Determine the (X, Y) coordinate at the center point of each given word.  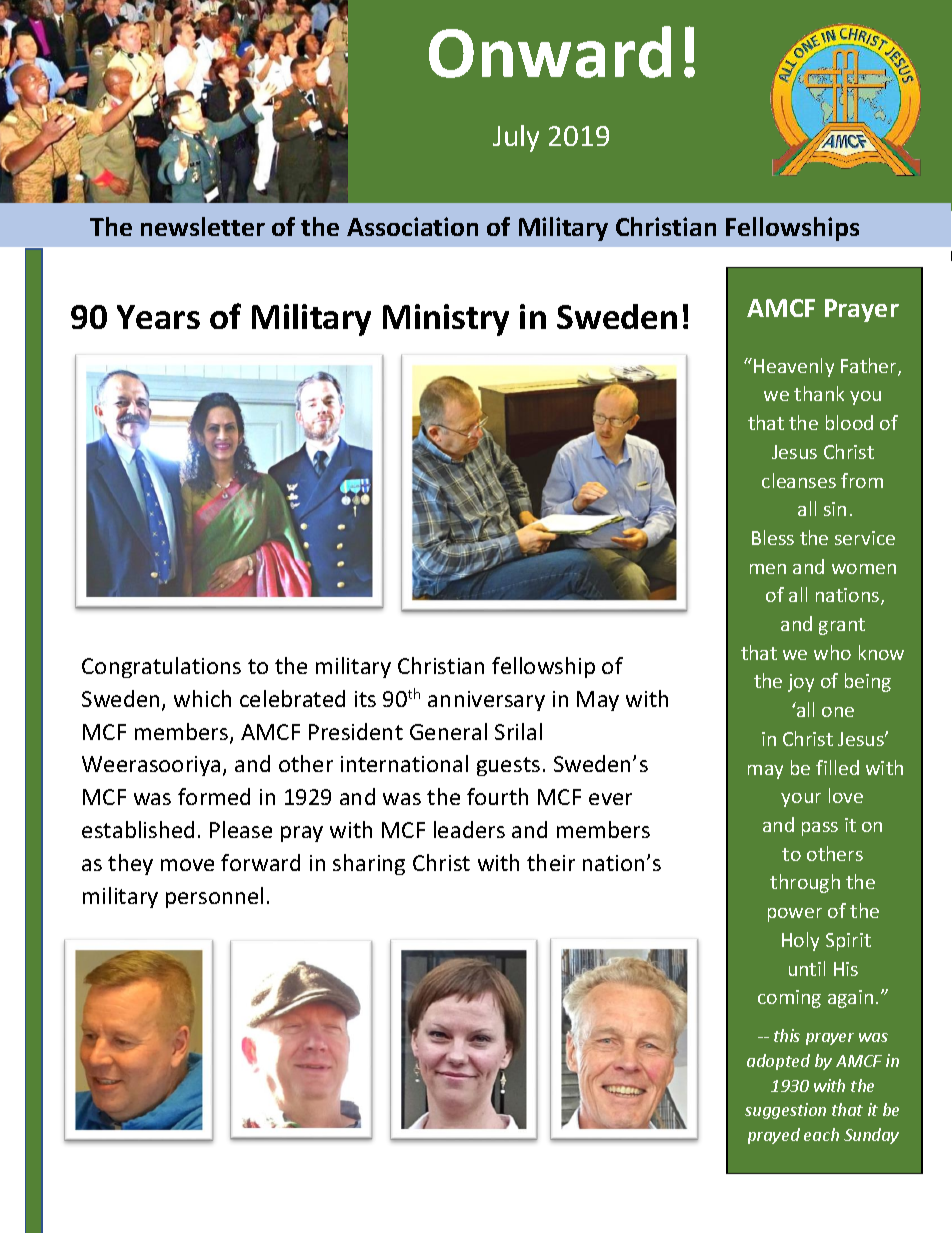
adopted (778, 1062)
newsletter (203, 226)
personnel (214, 897)
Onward (550, 52)
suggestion (785, 1111)
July (516, 138)
